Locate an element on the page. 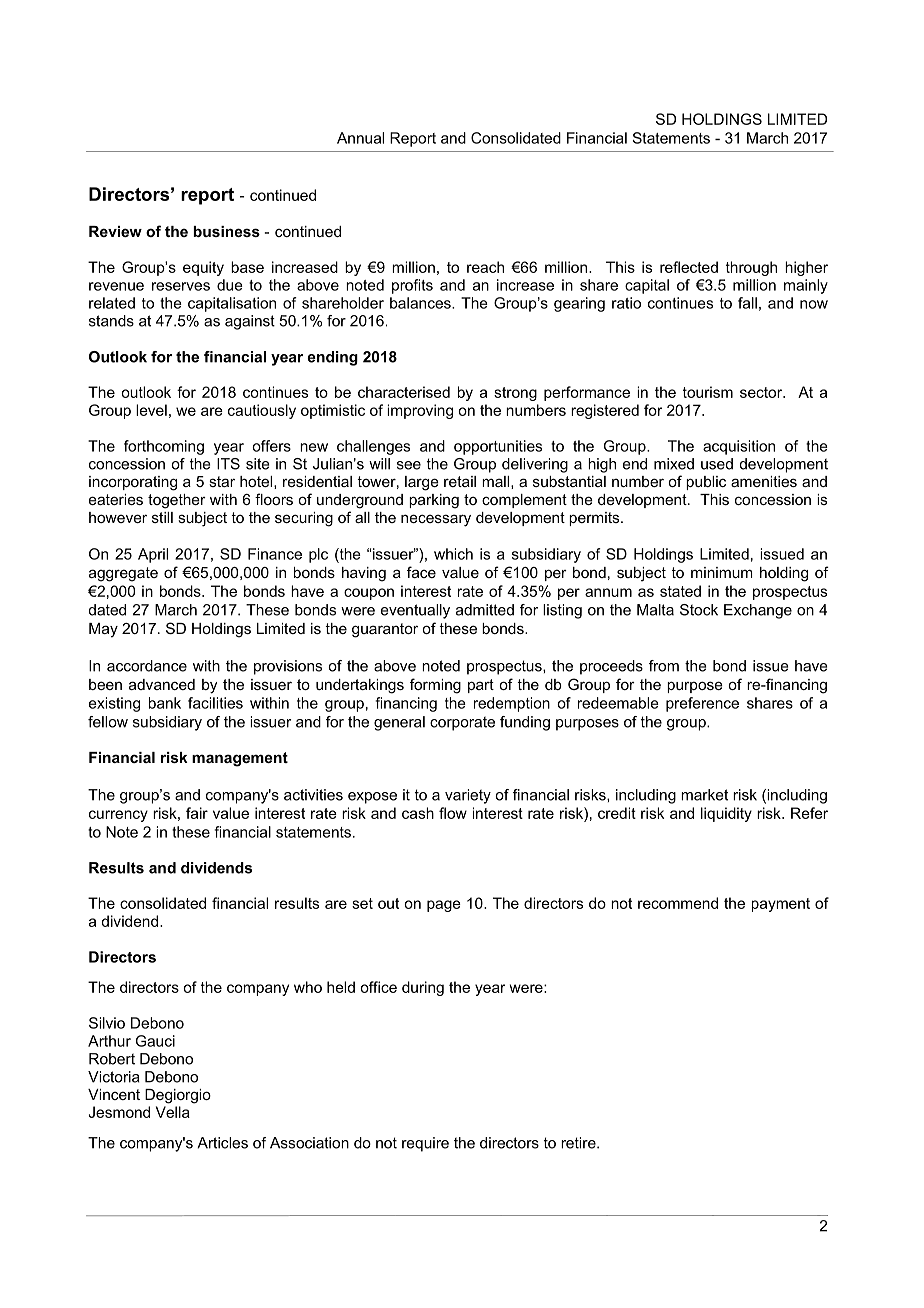 The image size is (924, 1308). through is located at coordinates (751, 268).
